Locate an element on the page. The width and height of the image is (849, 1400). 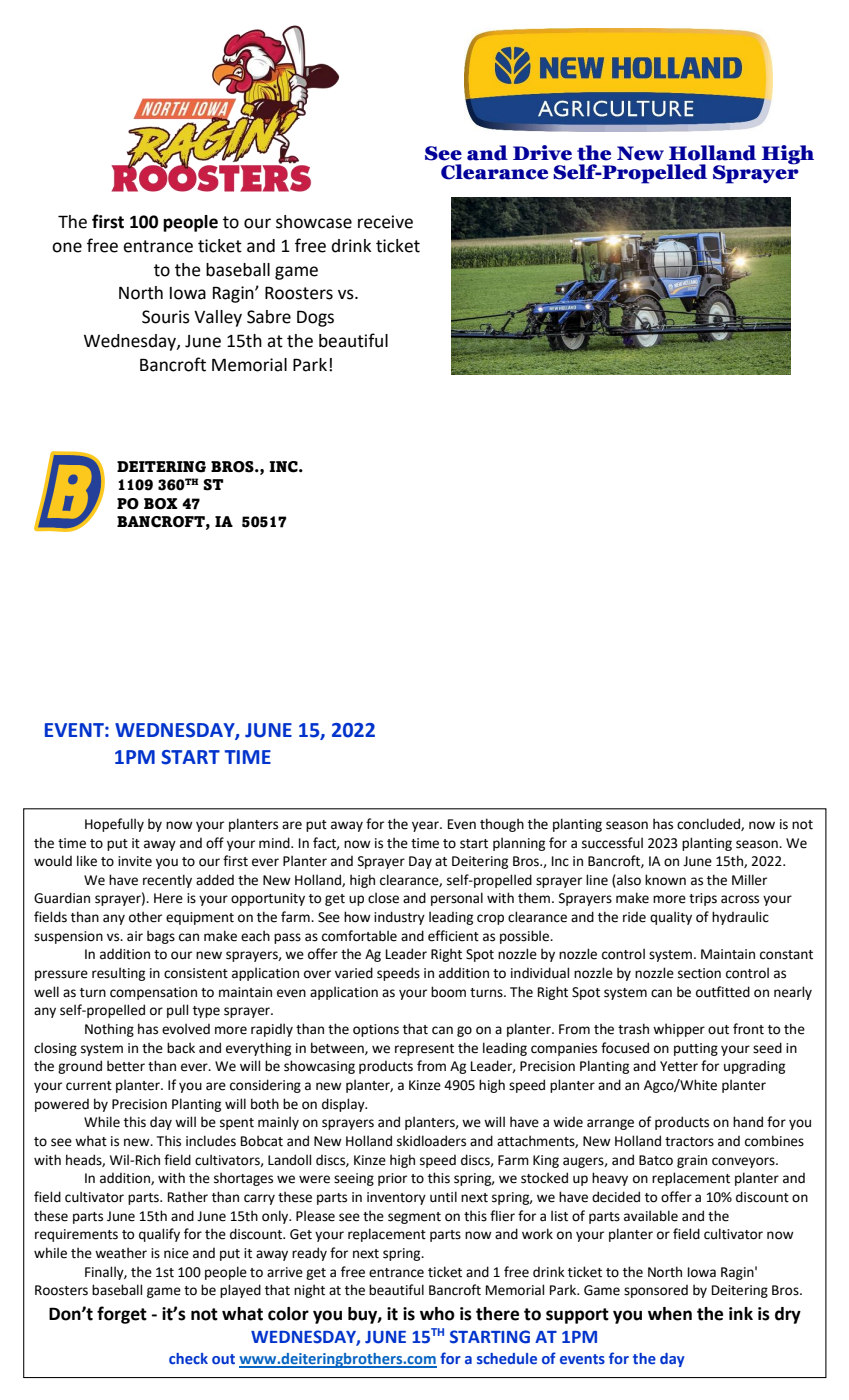
Drive is located at coordinates (542, 153).
